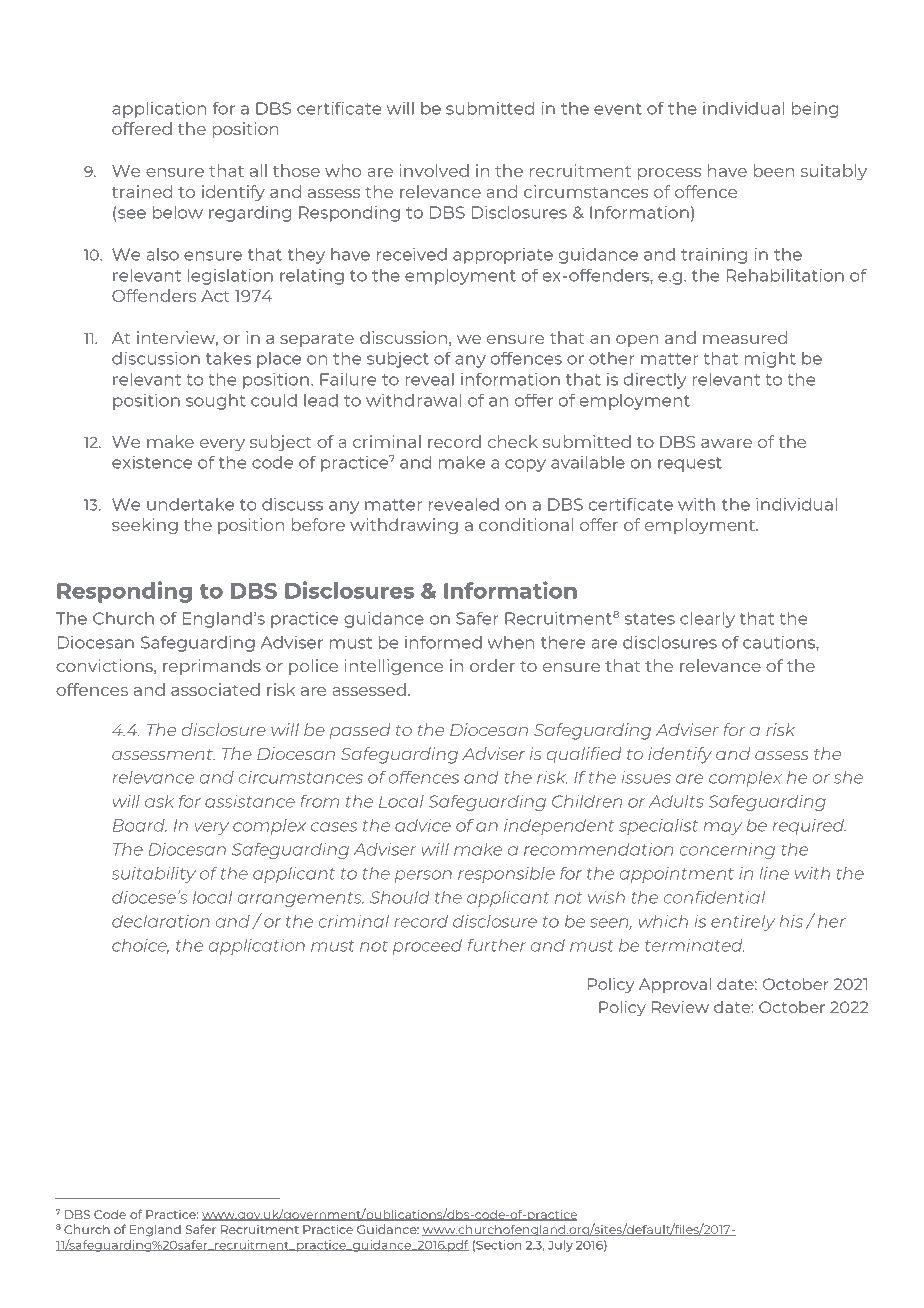 The image size is (924, 1308). Describe the element at coordinates (513, 441) in the image. I see `check` at that location.
